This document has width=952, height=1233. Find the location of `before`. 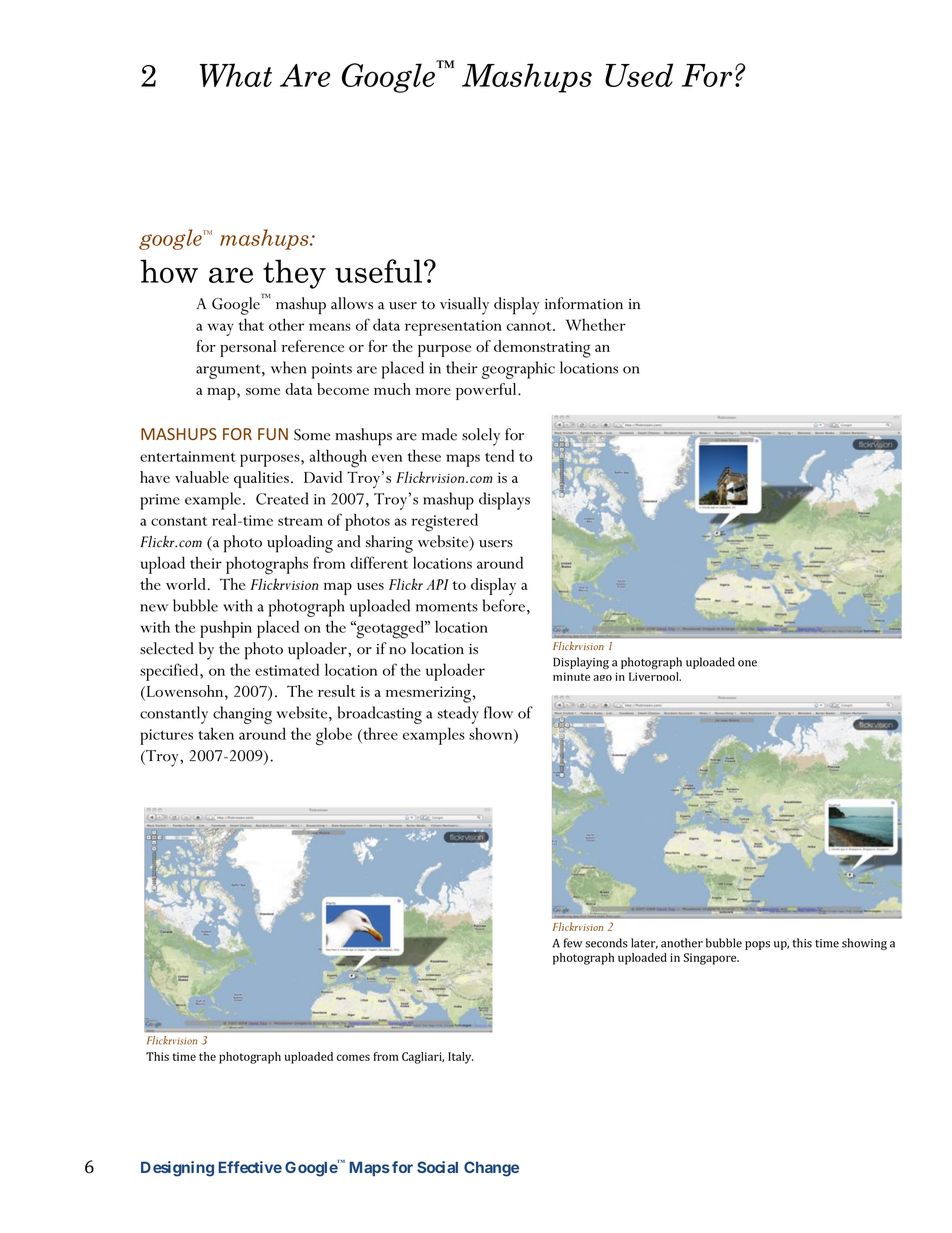

before is located at coordinates (503, 605).
